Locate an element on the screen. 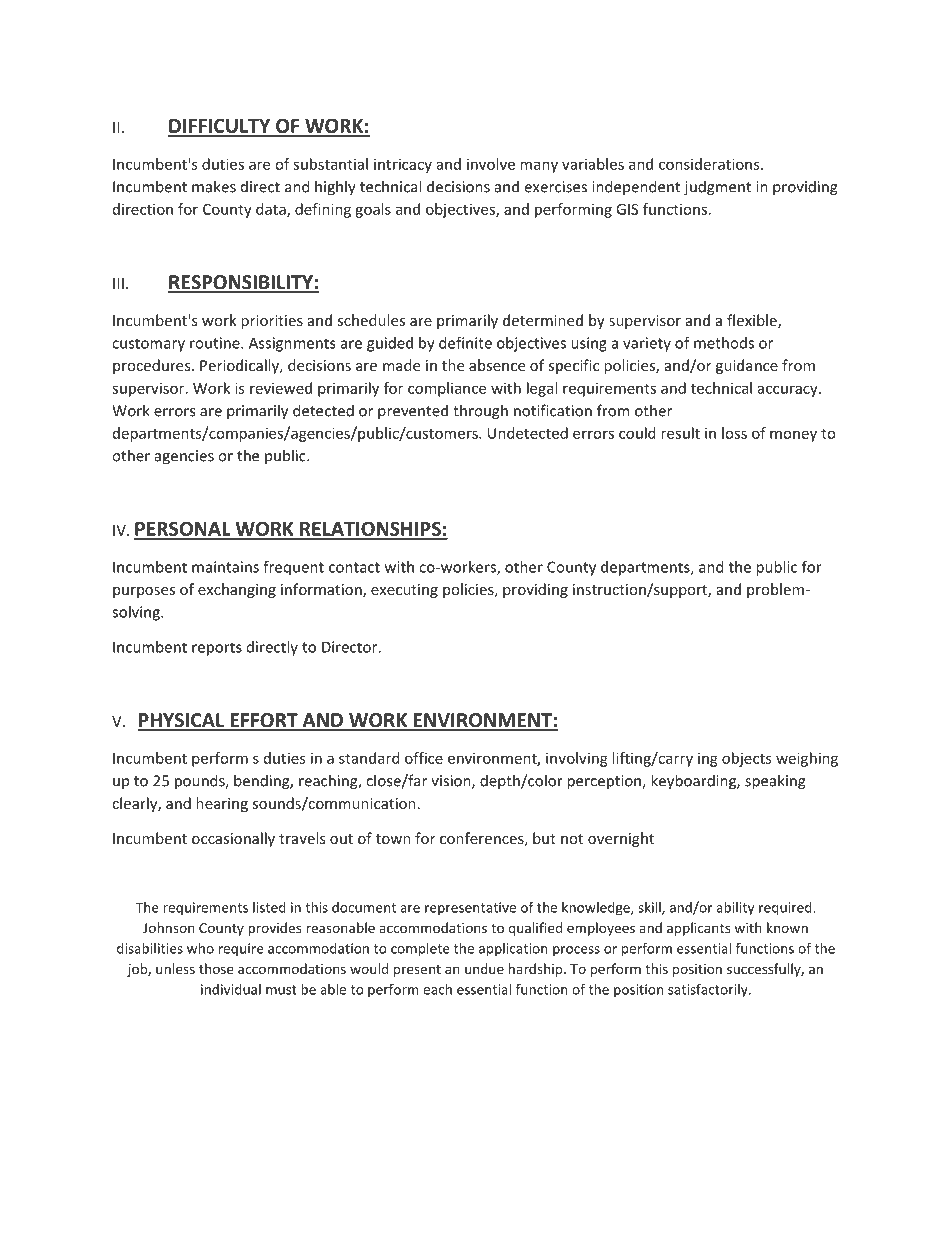 This screenshot has height=1233, width=952. vision is located at coordinates (452, 782).
